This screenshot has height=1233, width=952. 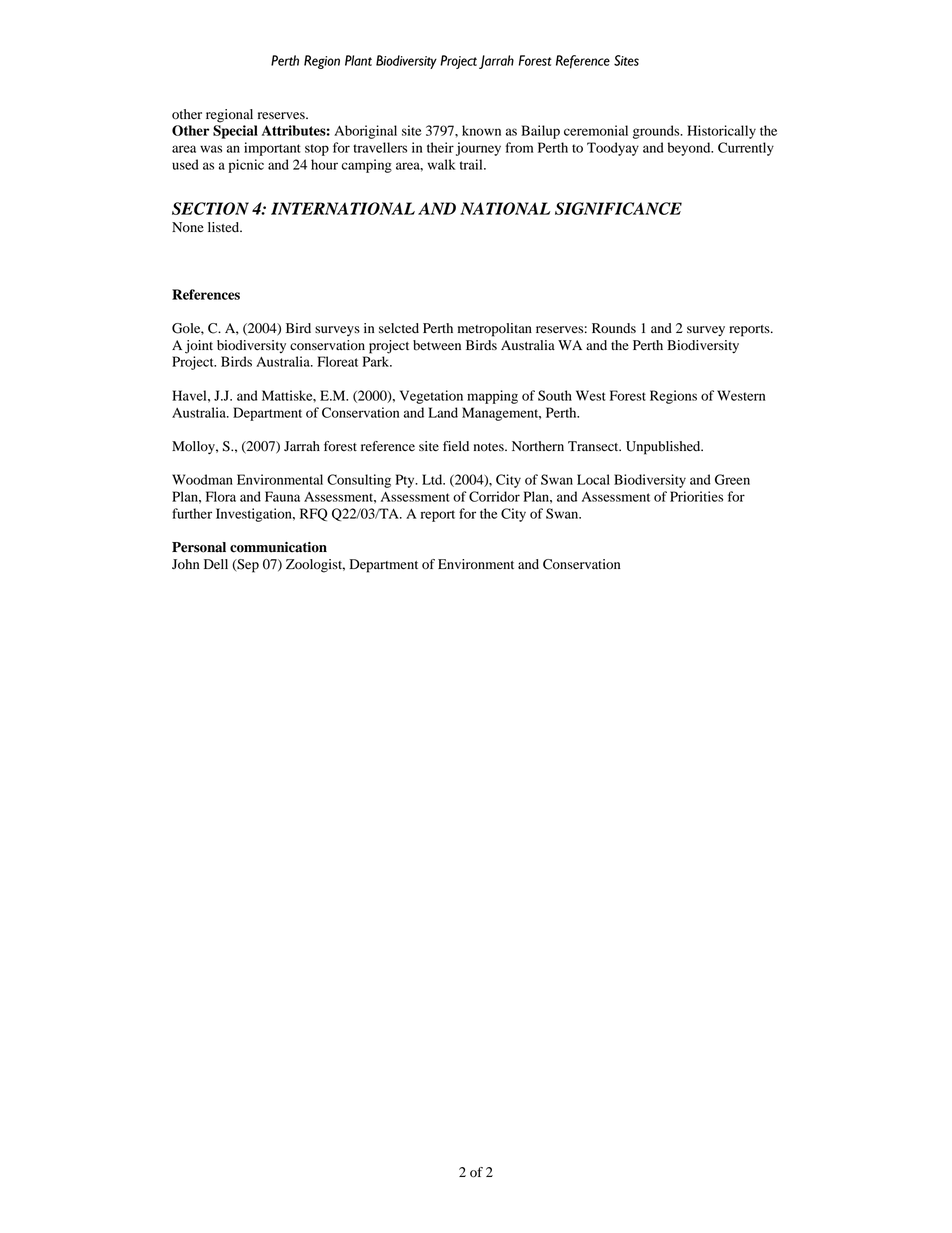 What do you see at coordinates (199, 347) in the screenshot?
I see `joint` at bounding box center [199, 347].
